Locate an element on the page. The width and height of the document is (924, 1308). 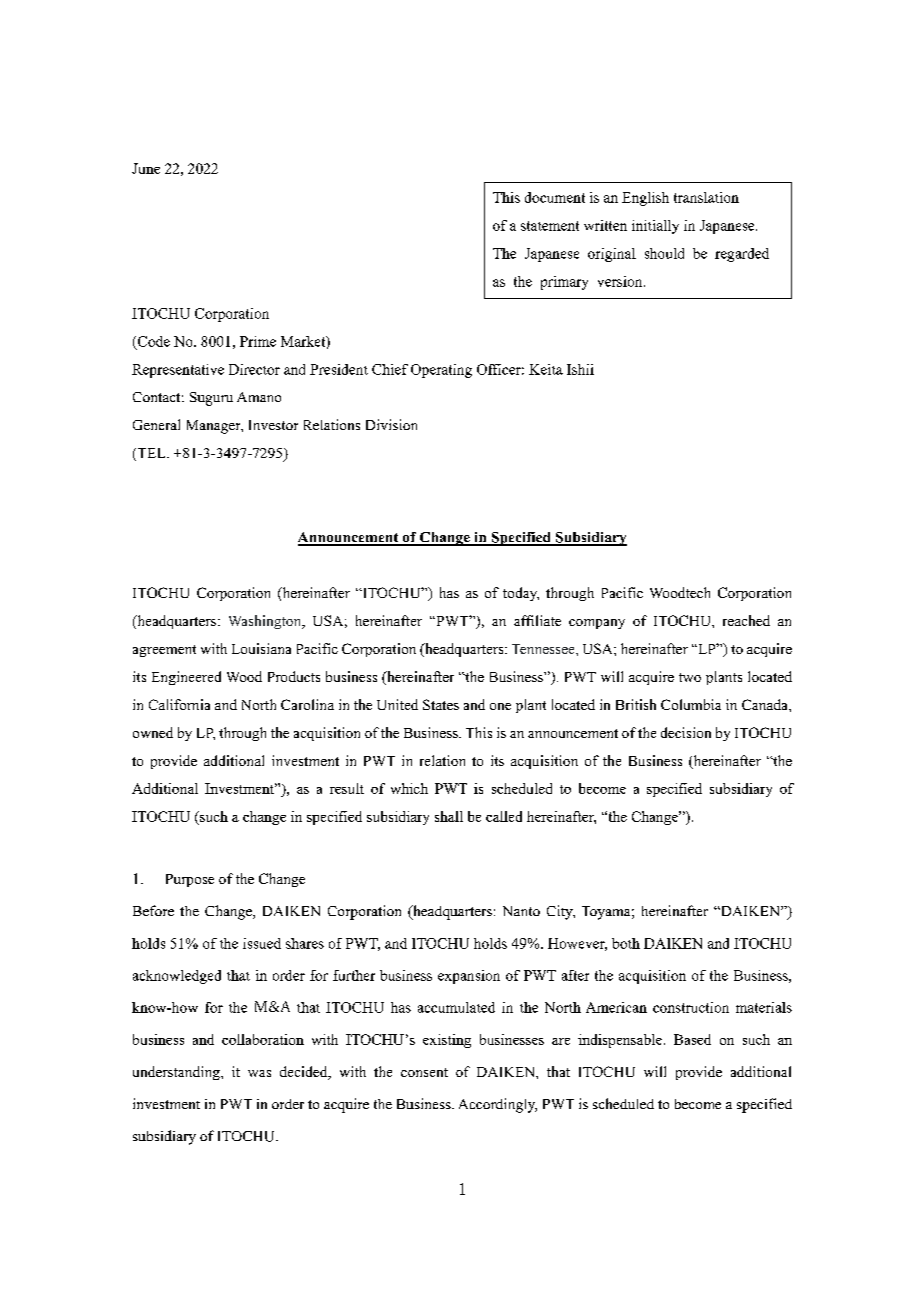
understanding is located at coordinates (177, 1073).
